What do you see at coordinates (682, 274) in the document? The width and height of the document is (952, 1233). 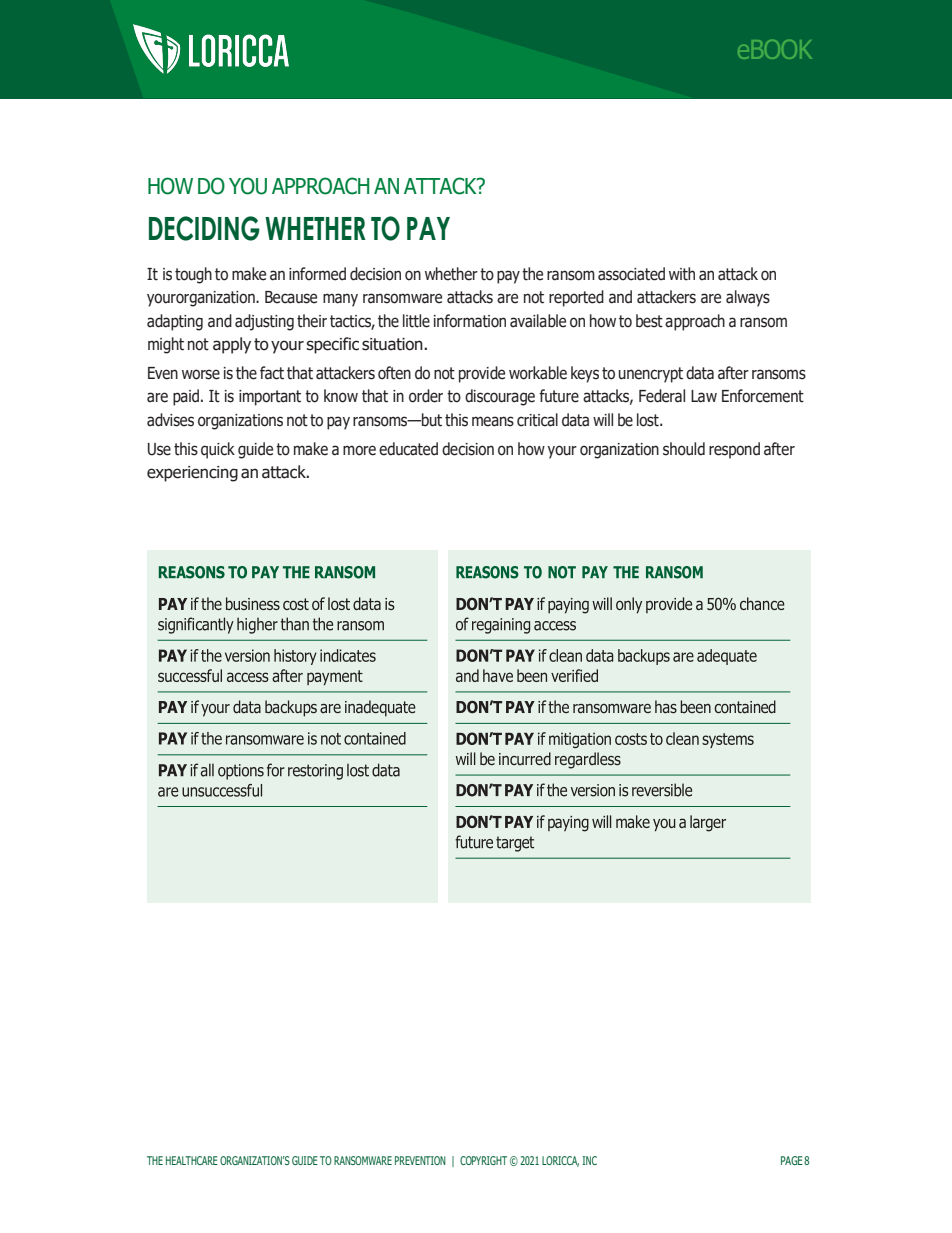 I see `with` at bounding box center [682, 274].
